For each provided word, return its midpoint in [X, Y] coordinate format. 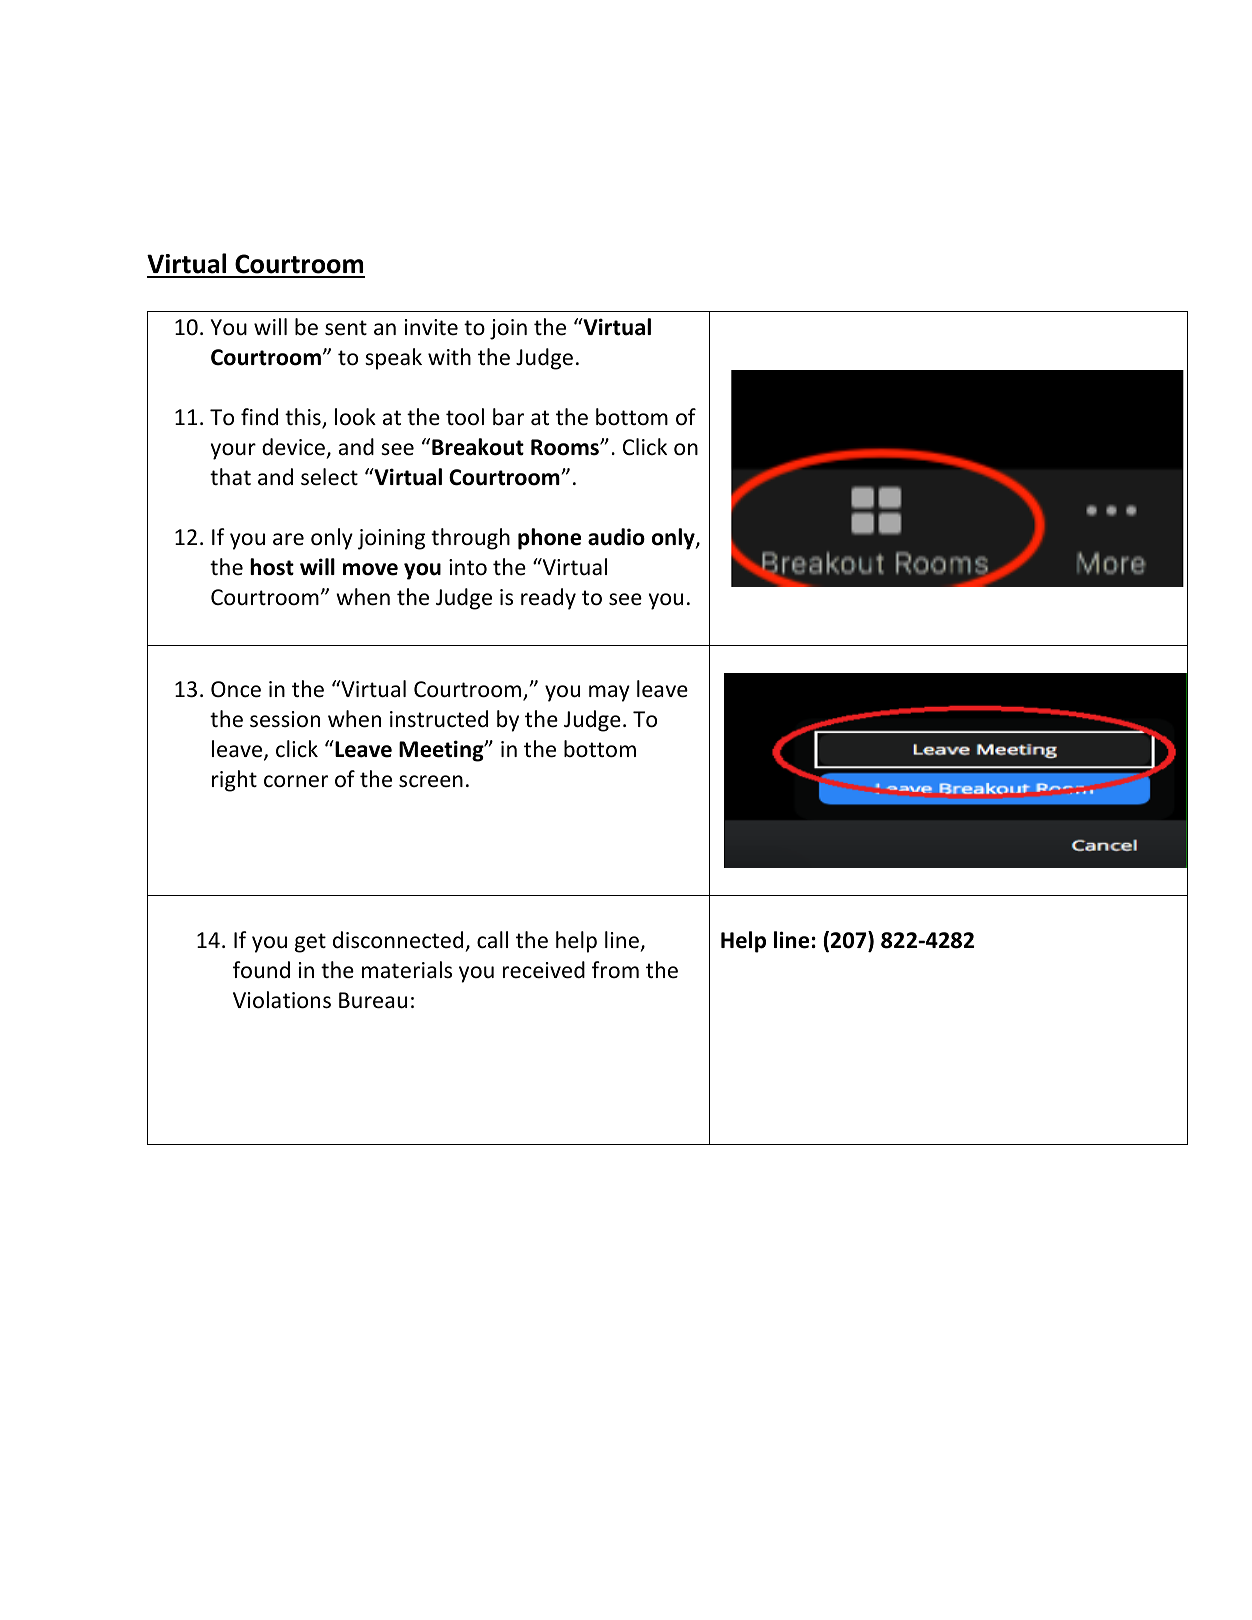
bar [508, 417]
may [609, 693]
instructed [439, 719]
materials [407, 970]
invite [431, 327]
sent [346, 328]
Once [236, 689]
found [261, 970]
